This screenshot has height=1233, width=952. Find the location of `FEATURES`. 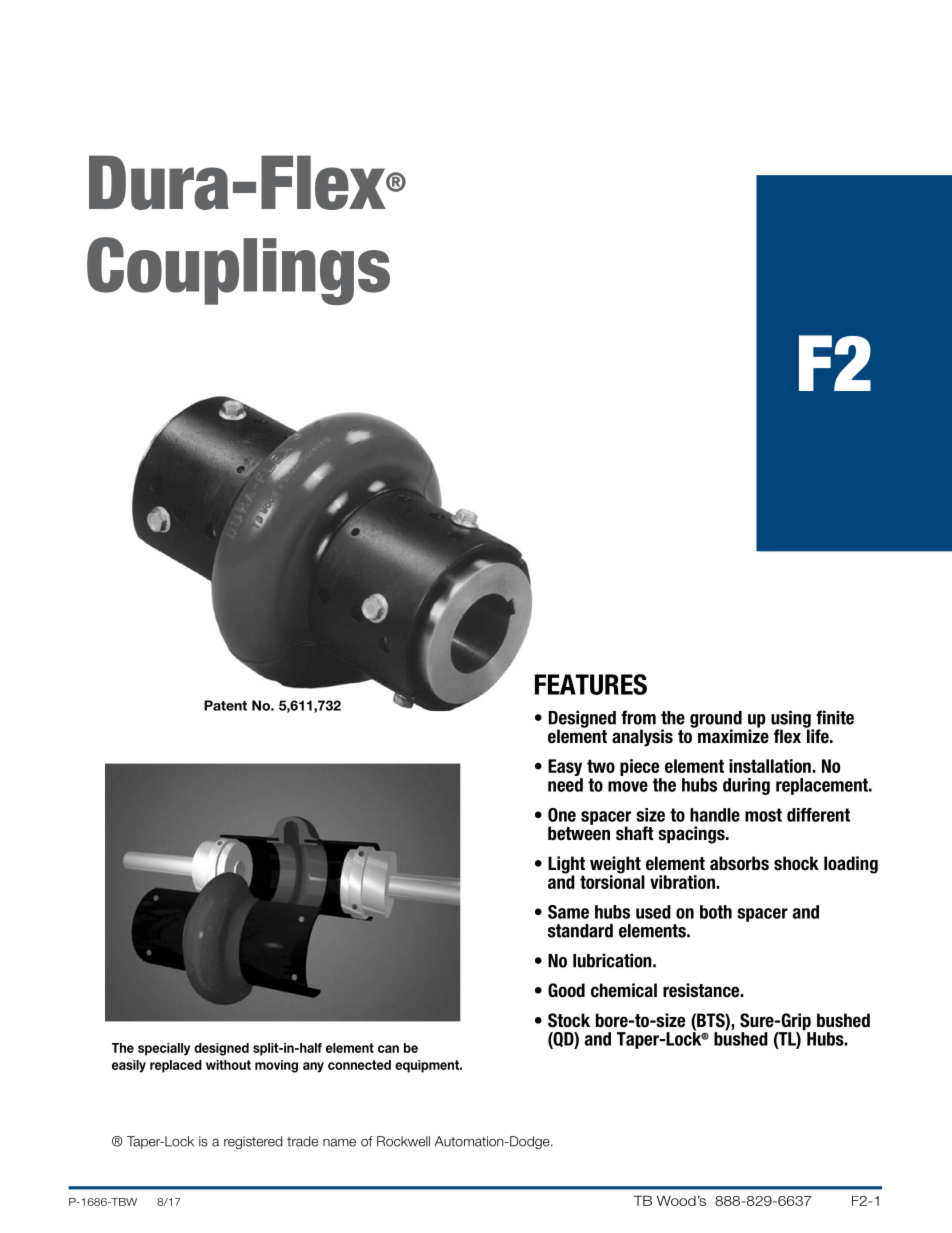

FEATURES is located at coordinates (591, 684).
